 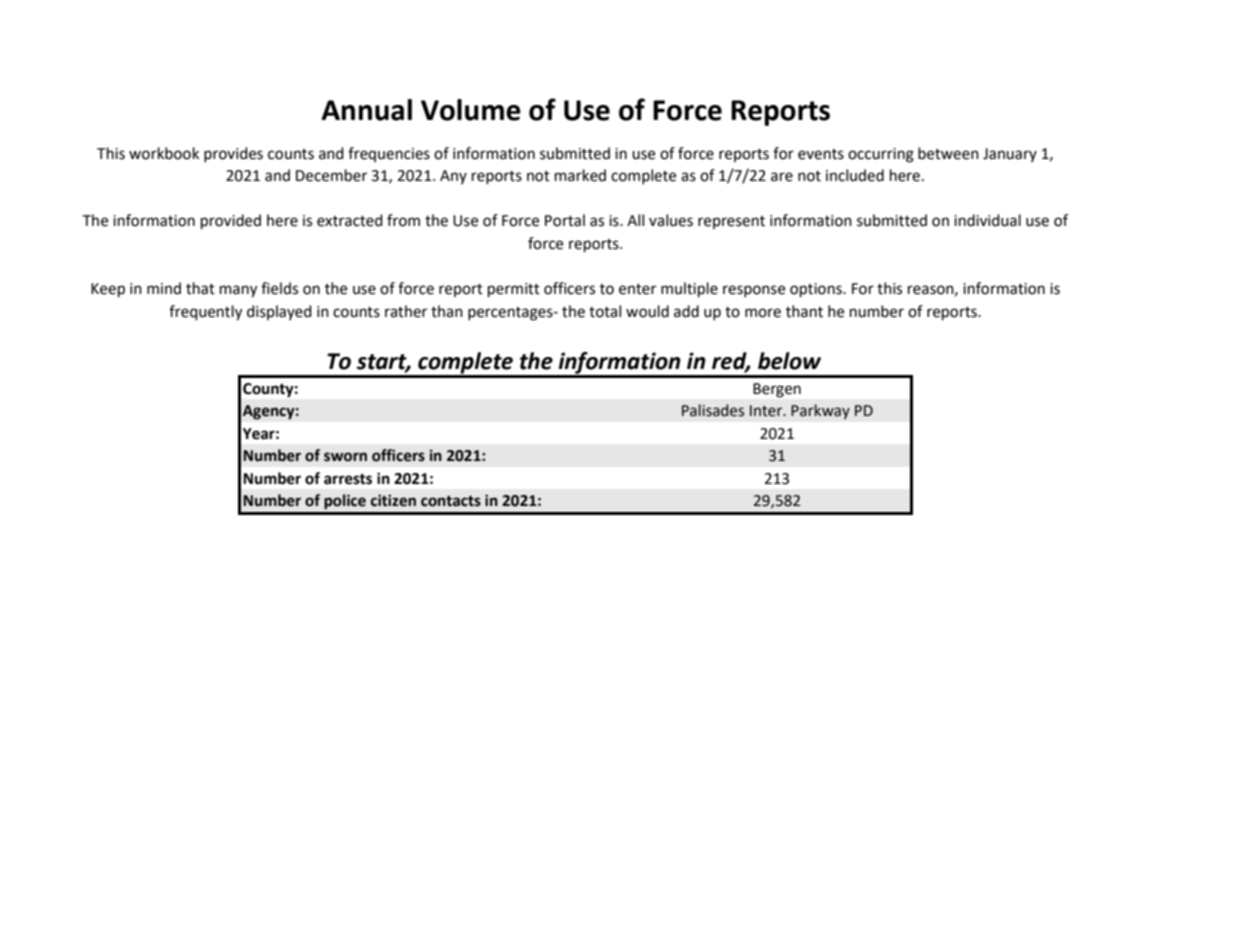 I want to click on frequently, so click(x=205, y=313).
